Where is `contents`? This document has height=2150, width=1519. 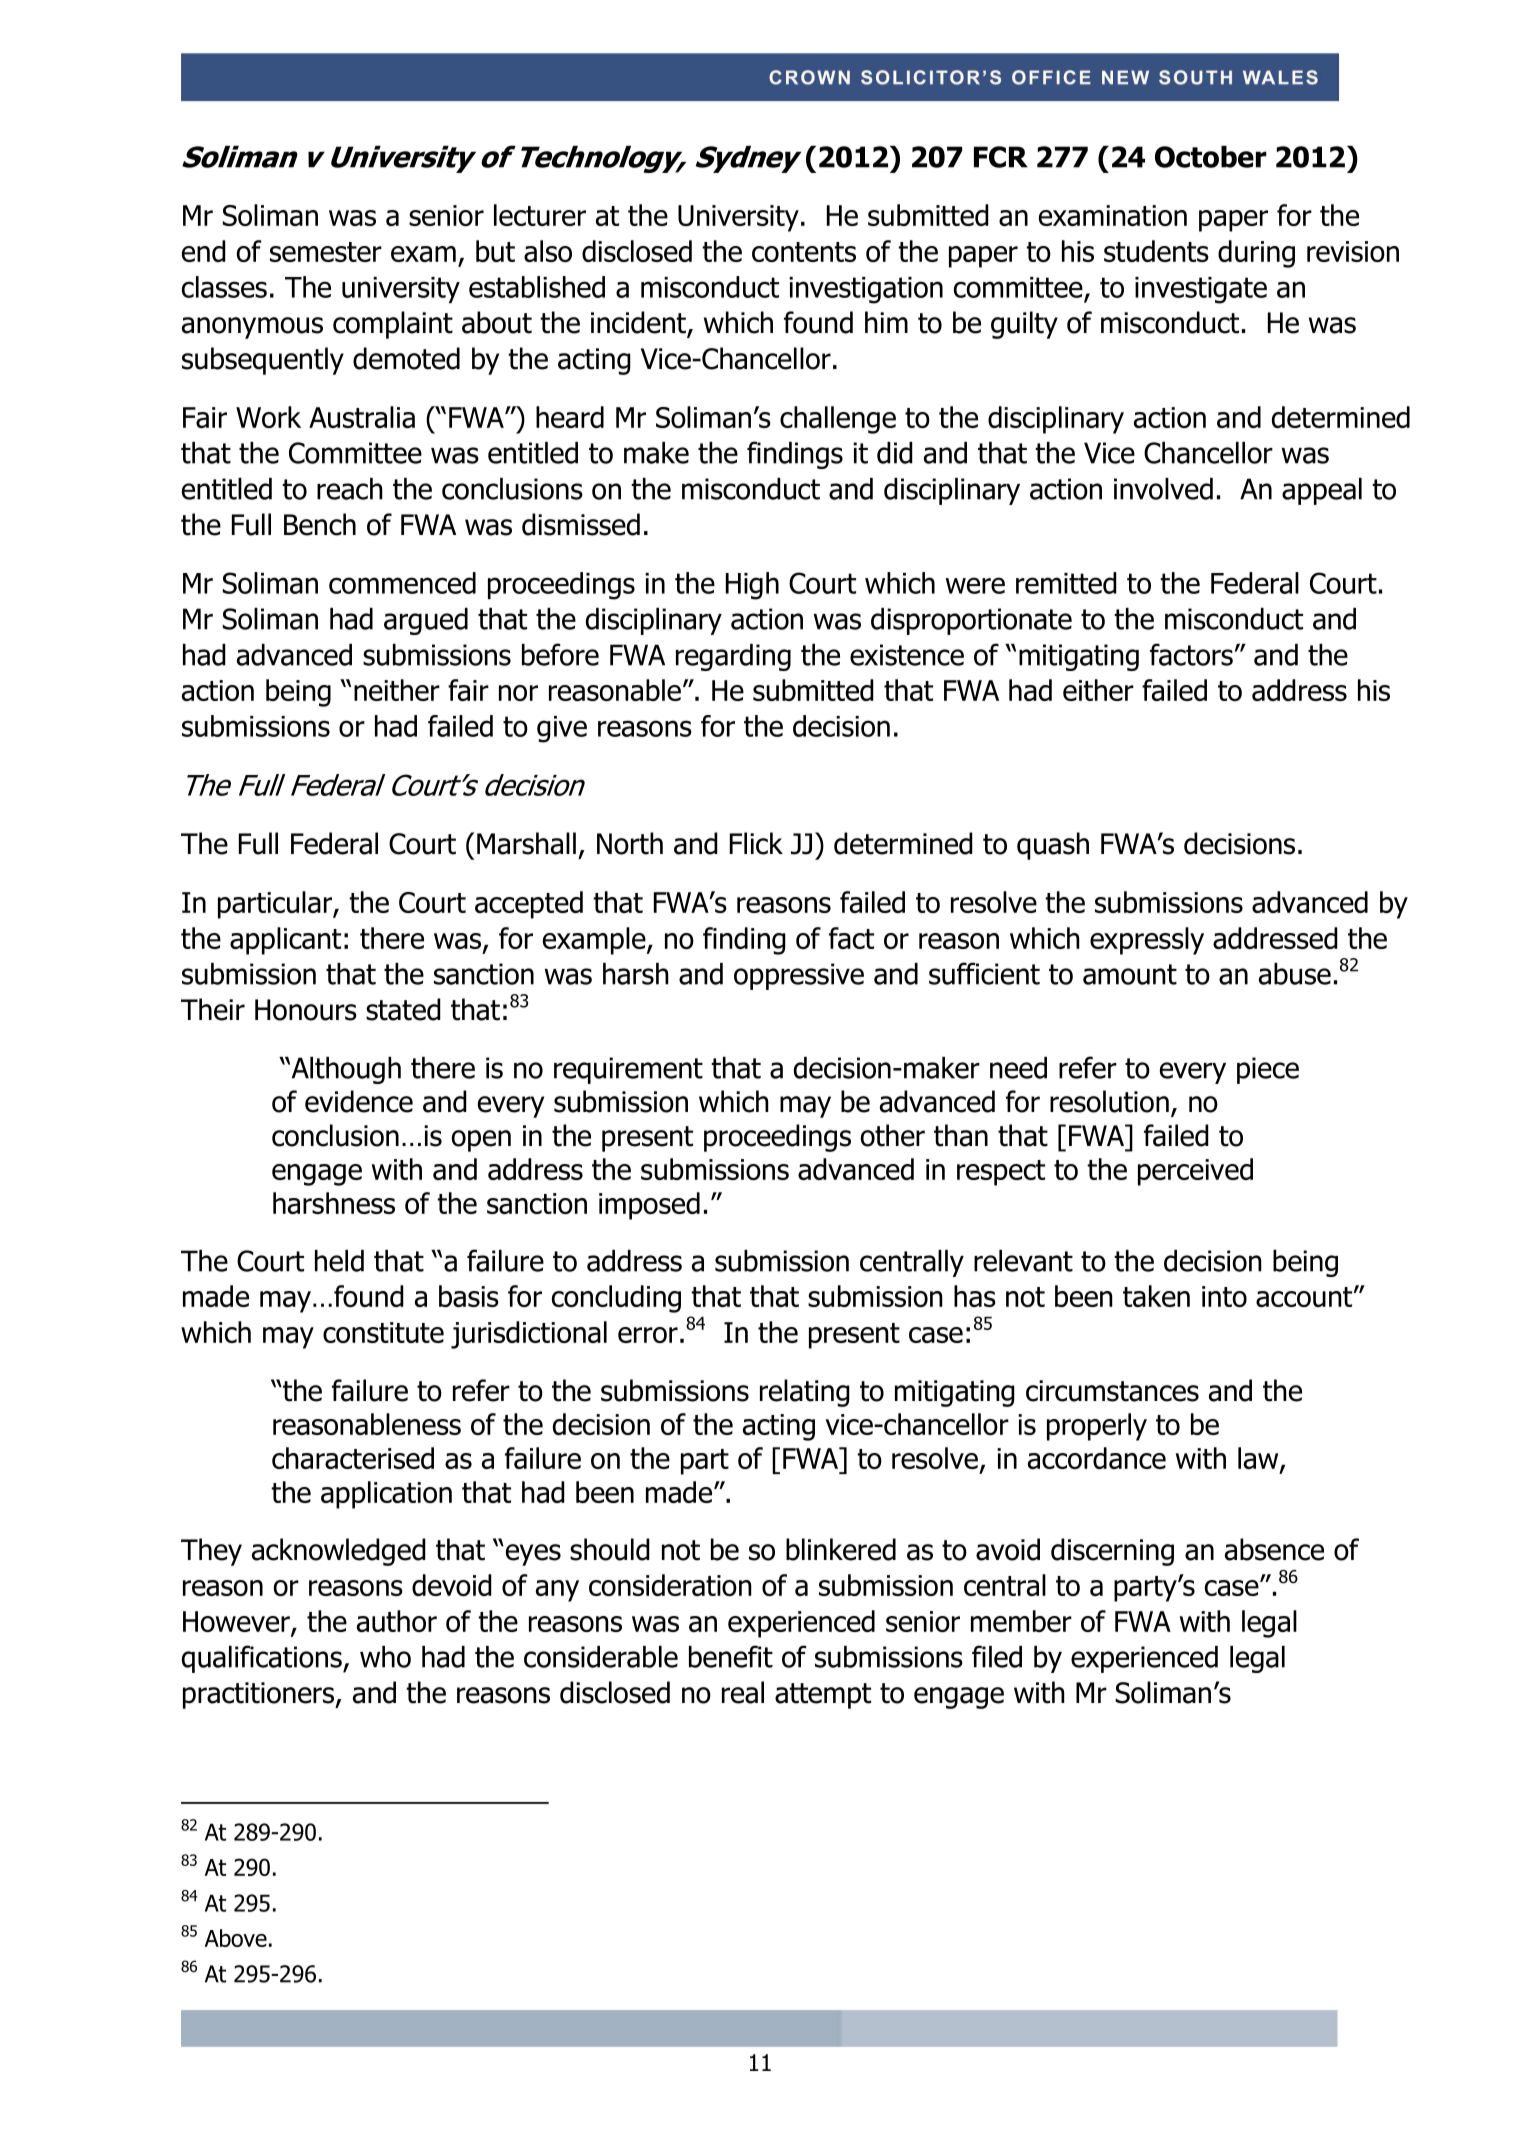 contents is located at coordinates (804, 252).
